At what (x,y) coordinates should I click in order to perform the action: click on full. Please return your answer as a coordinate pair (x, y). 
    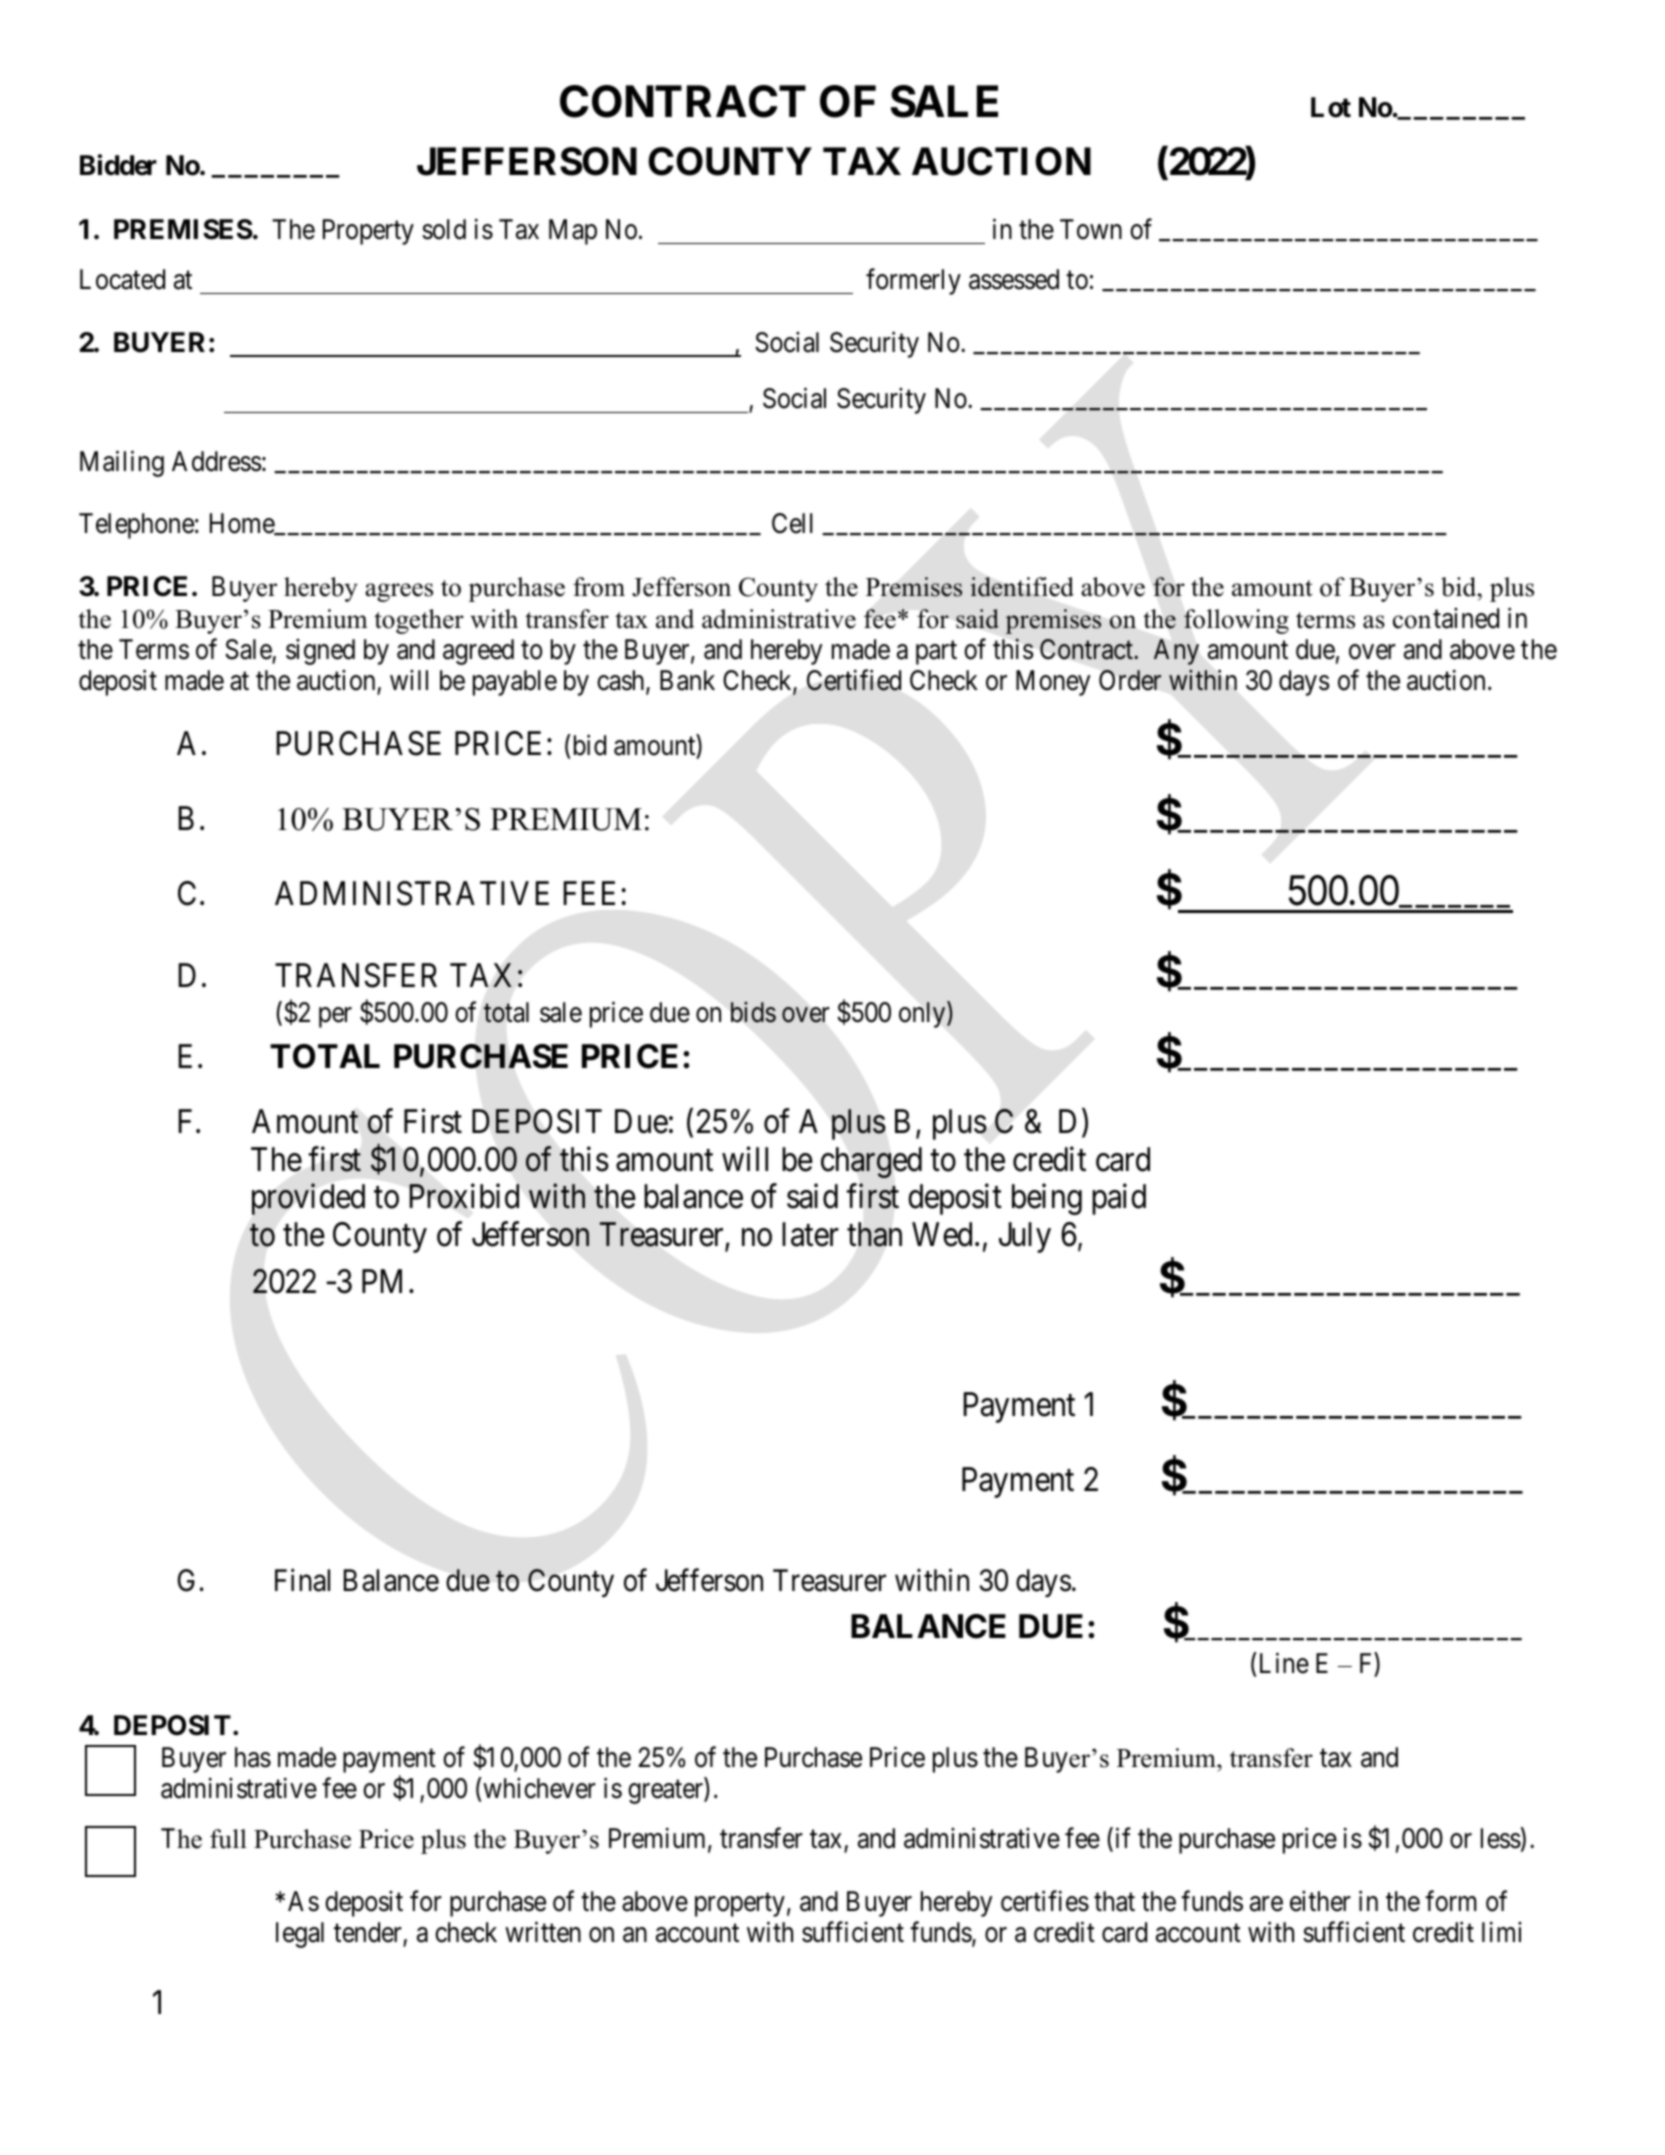
    Looking at the image, I should click on (228, 1839).
